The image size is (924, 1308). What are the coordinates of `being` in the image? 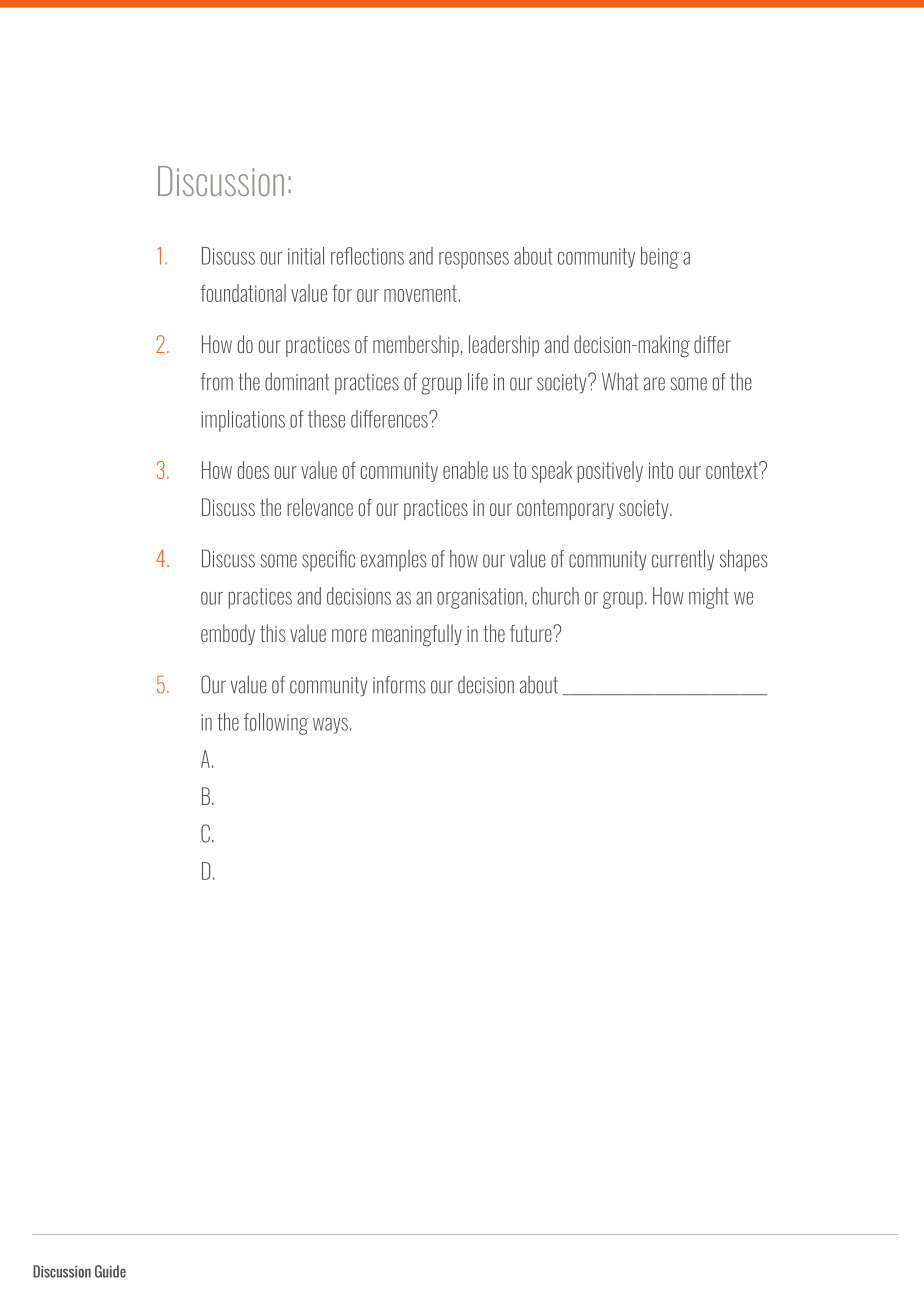 It's located at (660, 258).
